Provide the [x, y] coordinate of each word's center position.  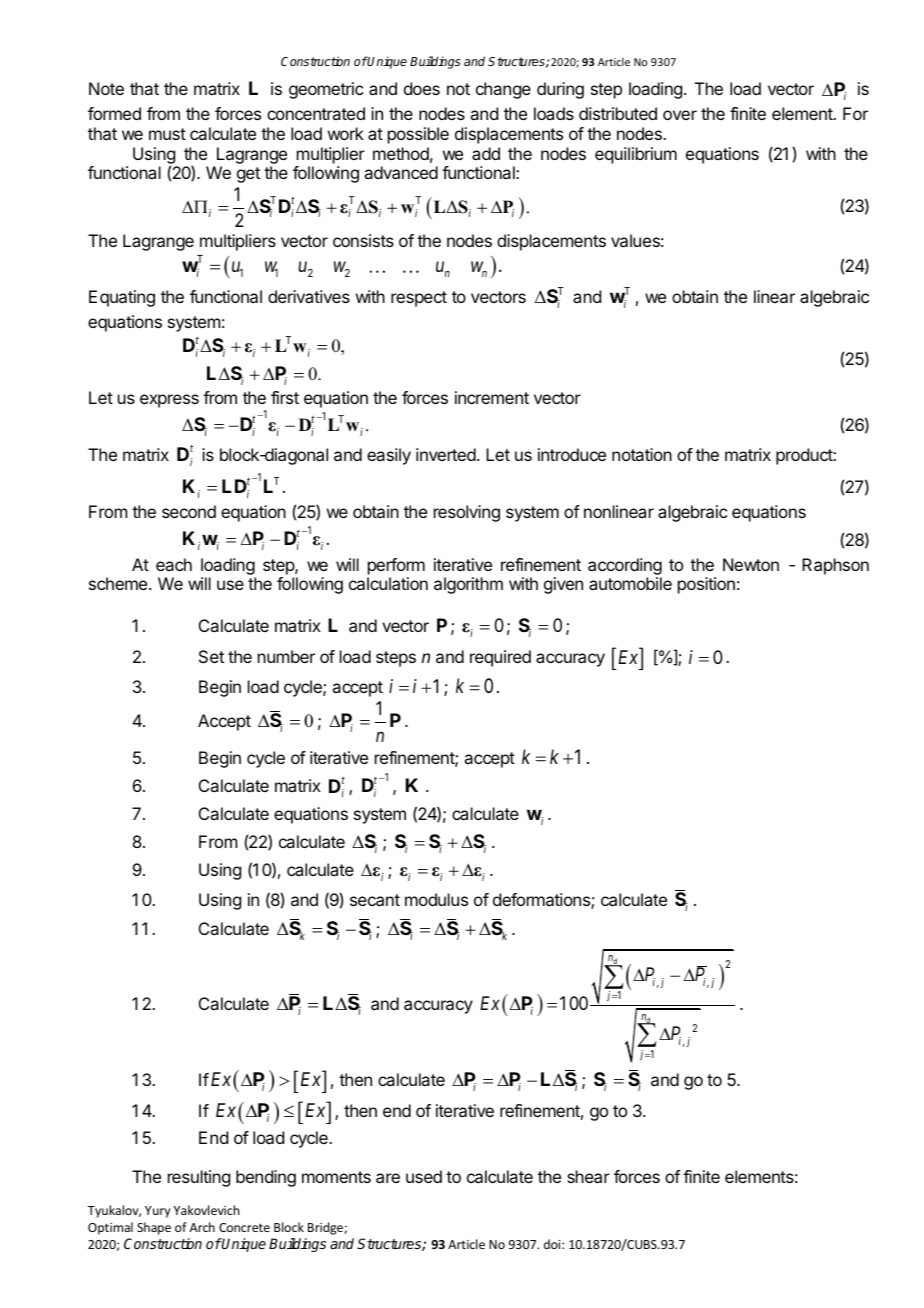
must [167, 134]
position [706, 585]
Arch [202, 1227]
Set [211, 656]
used [424, 1176]
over [680, 115]
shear [588, 1176]
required [500, 658]
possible [418, 135]
